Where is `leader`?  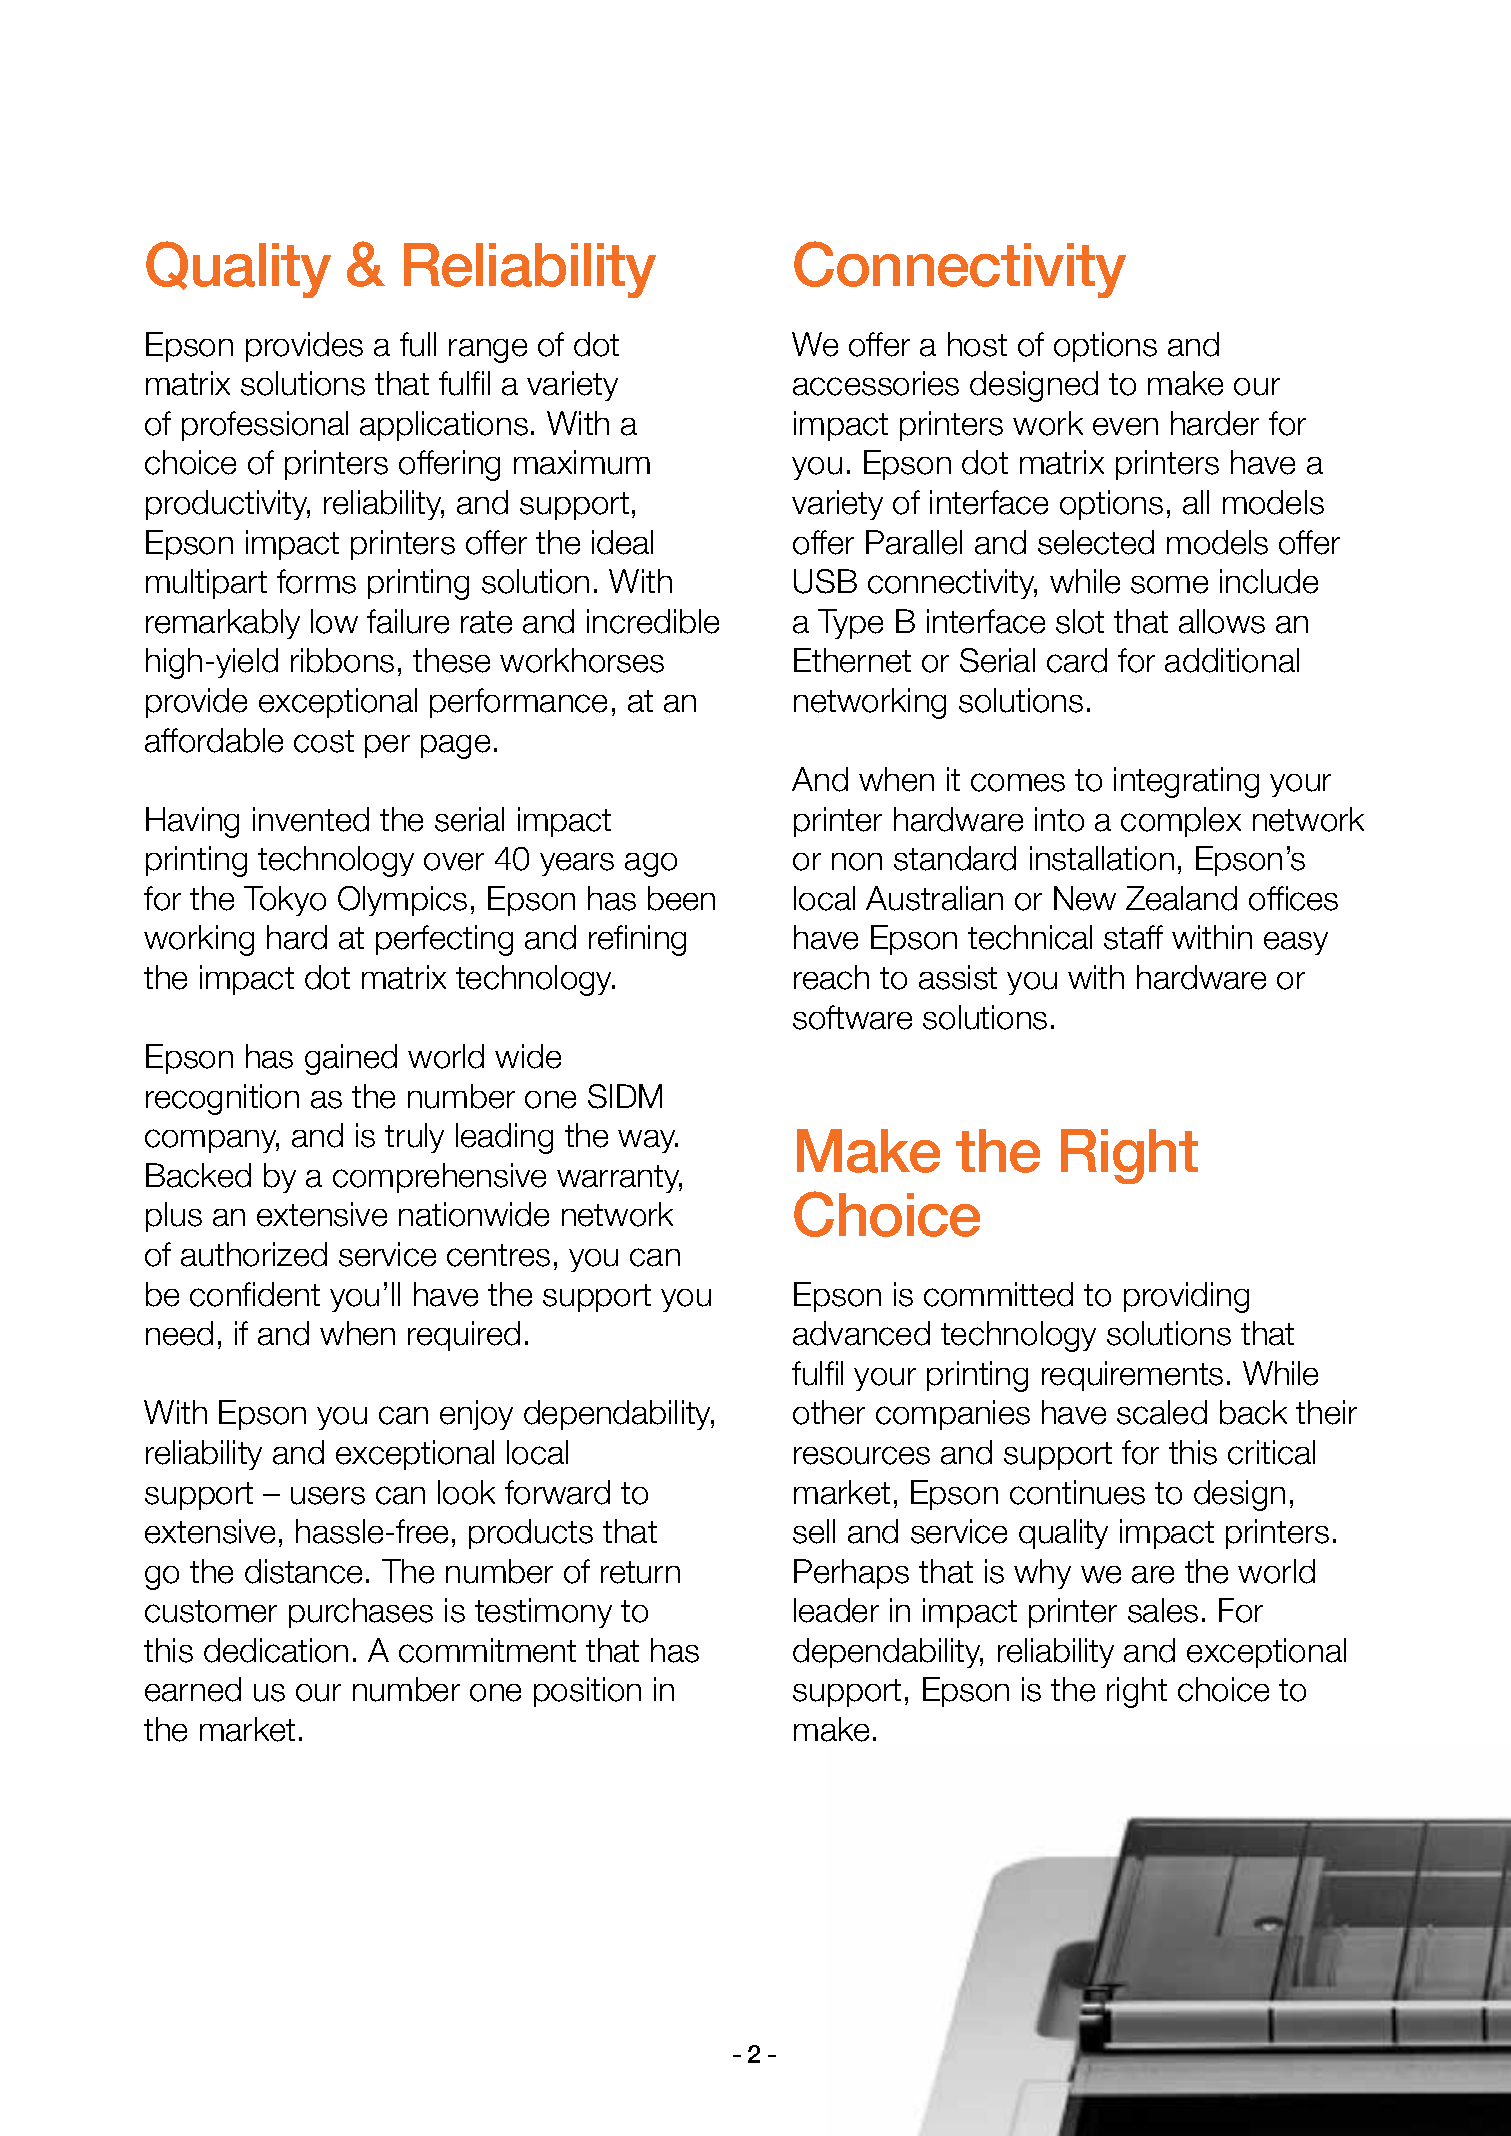
leader is located at coordinates (836, 1610).
